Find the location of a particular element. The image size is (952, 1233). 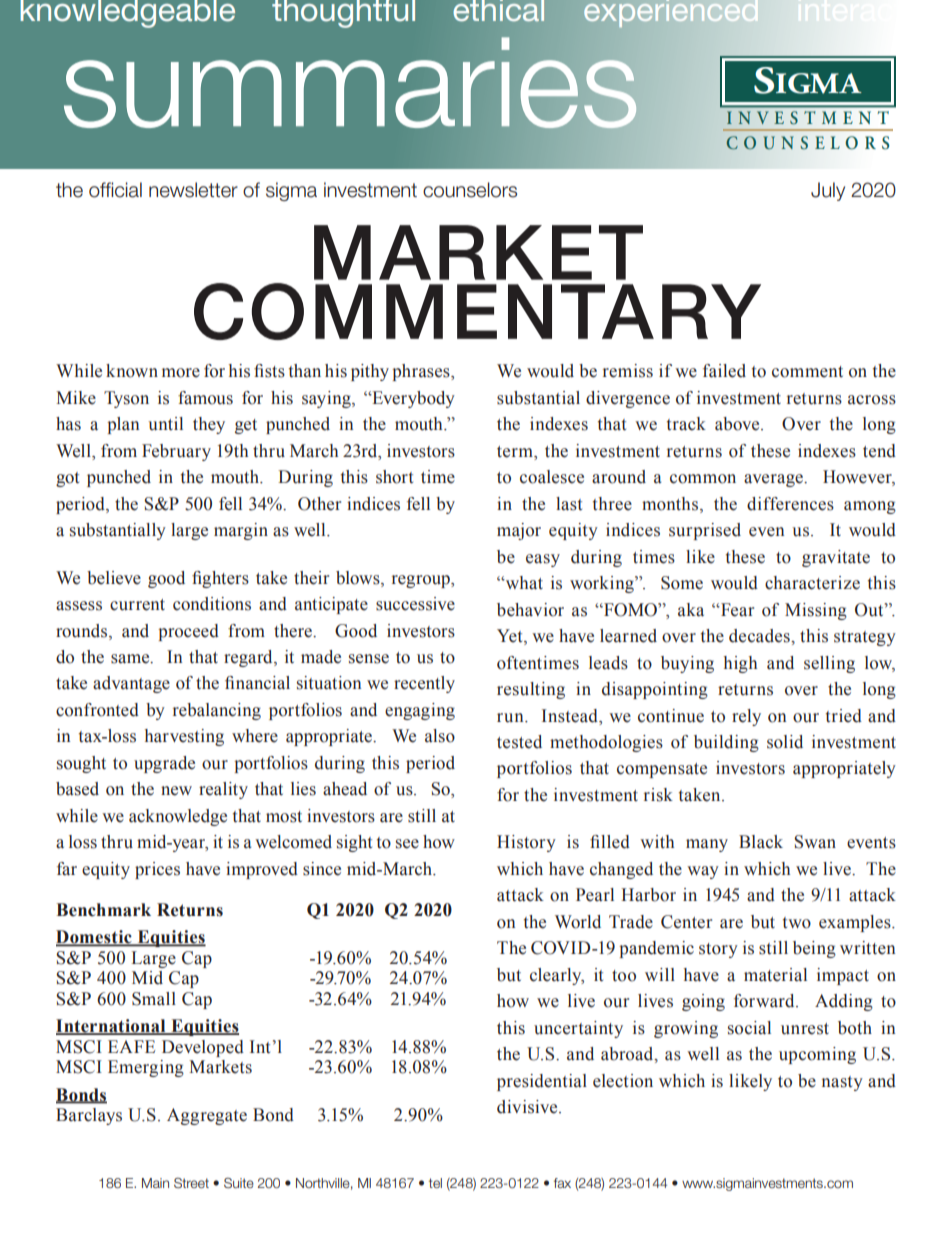

divisive is located at coordinates (528, 1107).
